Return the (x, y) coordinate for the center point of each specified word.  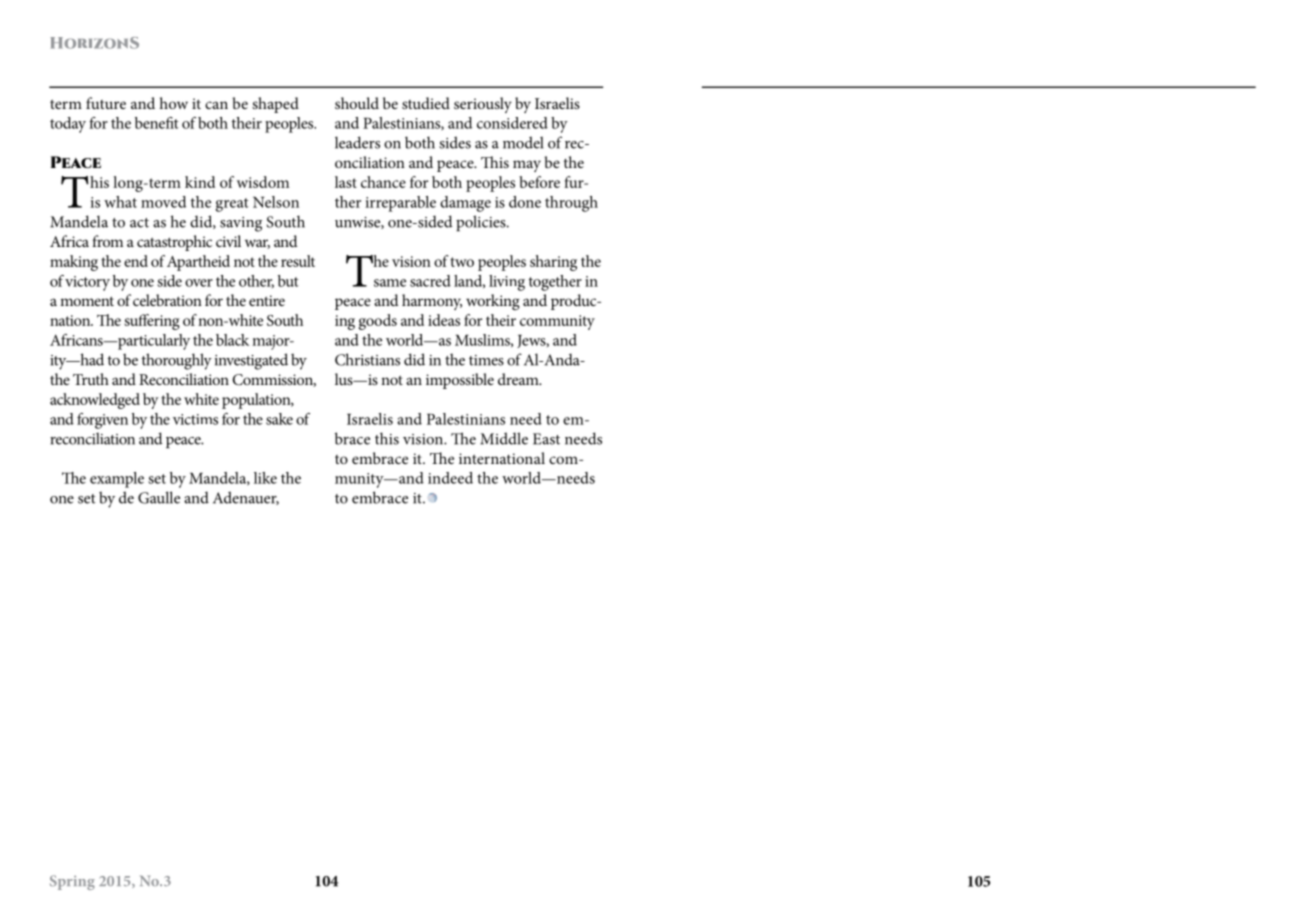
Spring (72, 882)
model (523, 142)
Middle (504, 438)
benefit (157, 123)
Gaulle (159, 497)
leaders (357, 142)
